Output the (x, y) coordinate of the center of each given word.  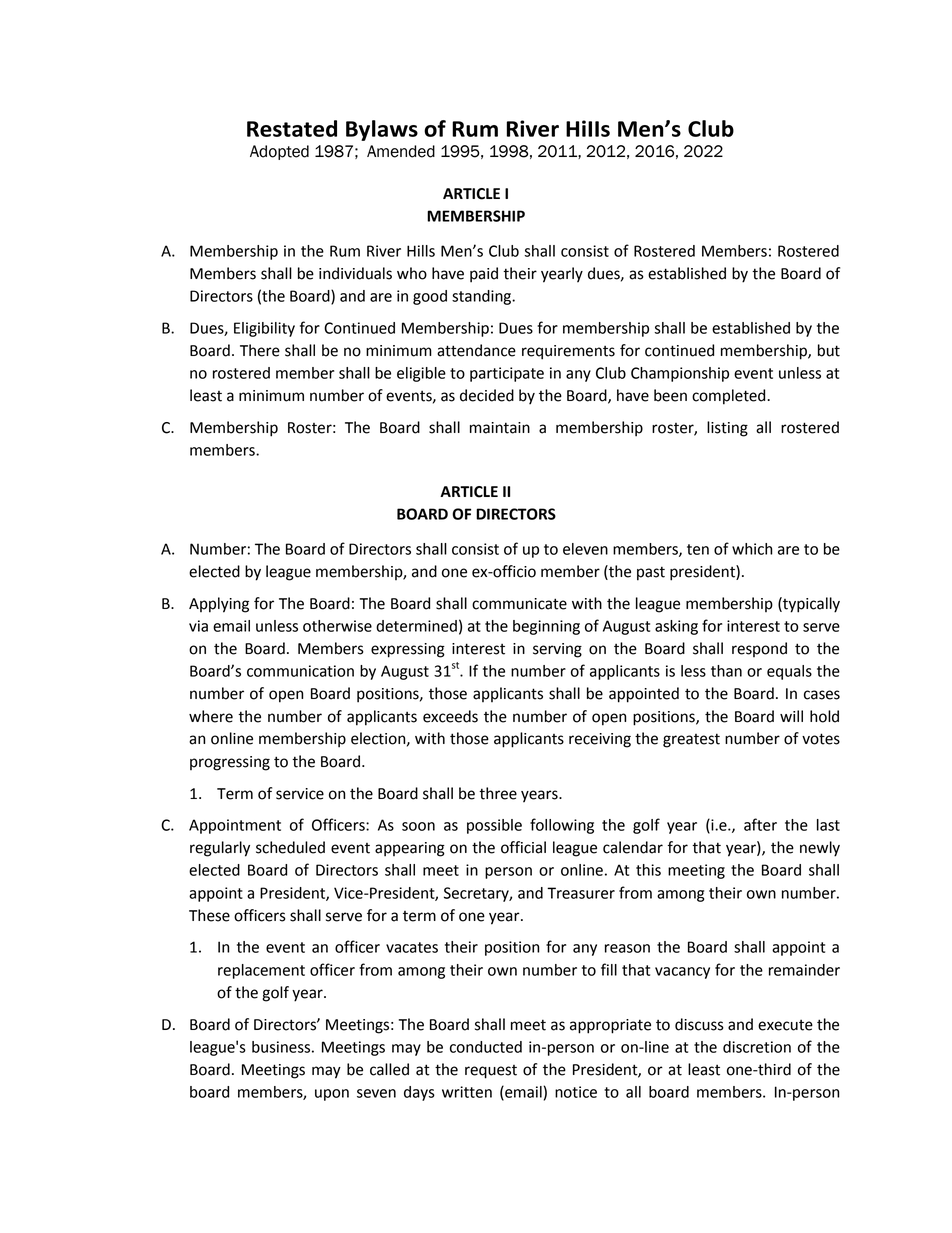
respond (759, 649)
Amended (401, 151)
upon (332, 1095)
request (491, 1072)
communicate (519, 604)
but (829, 350)
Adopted (279, 152)
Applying (219, 605)
